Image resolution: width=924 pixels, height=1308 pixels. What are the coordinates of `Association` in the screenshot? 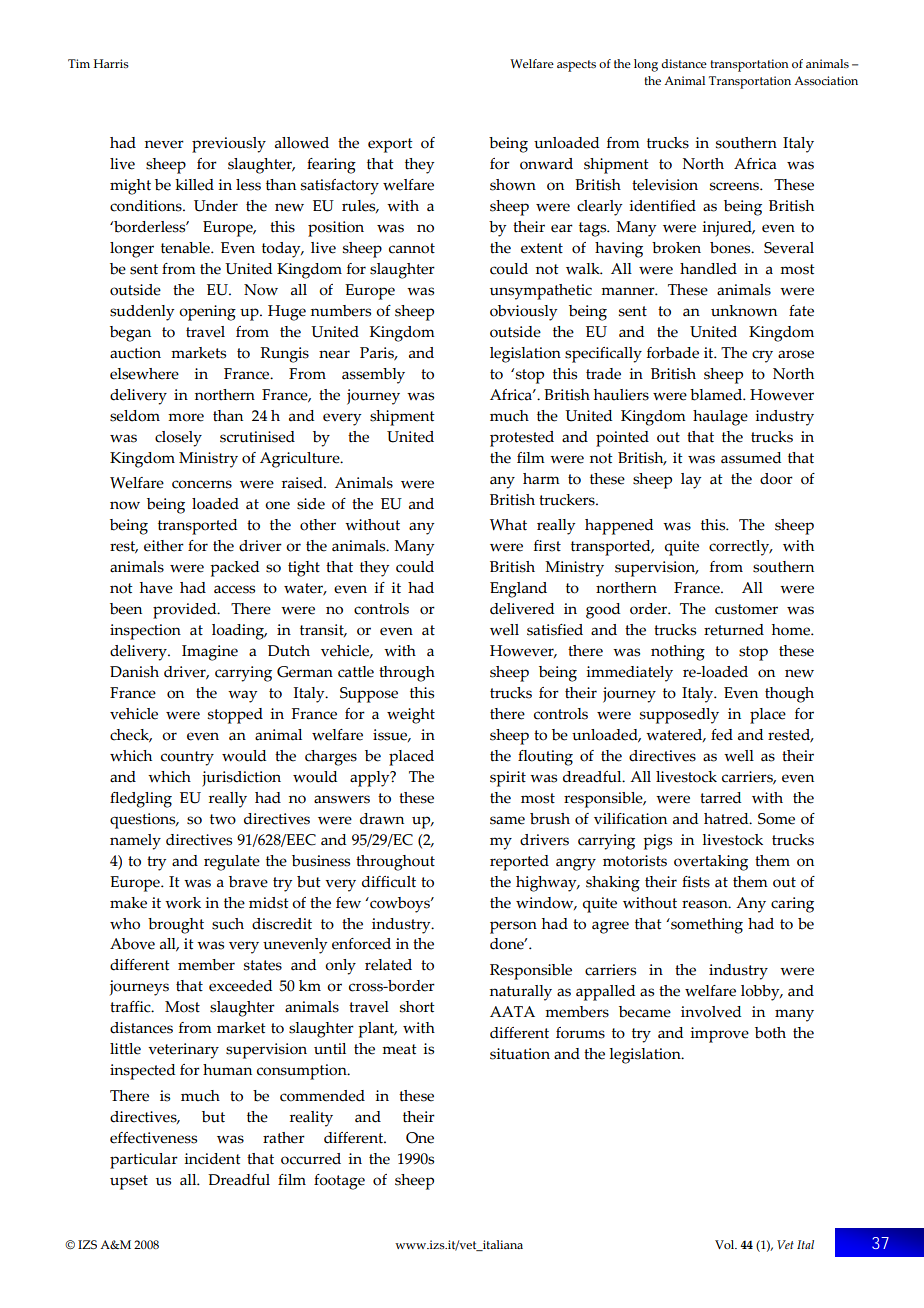 It's located at (826, 81).
